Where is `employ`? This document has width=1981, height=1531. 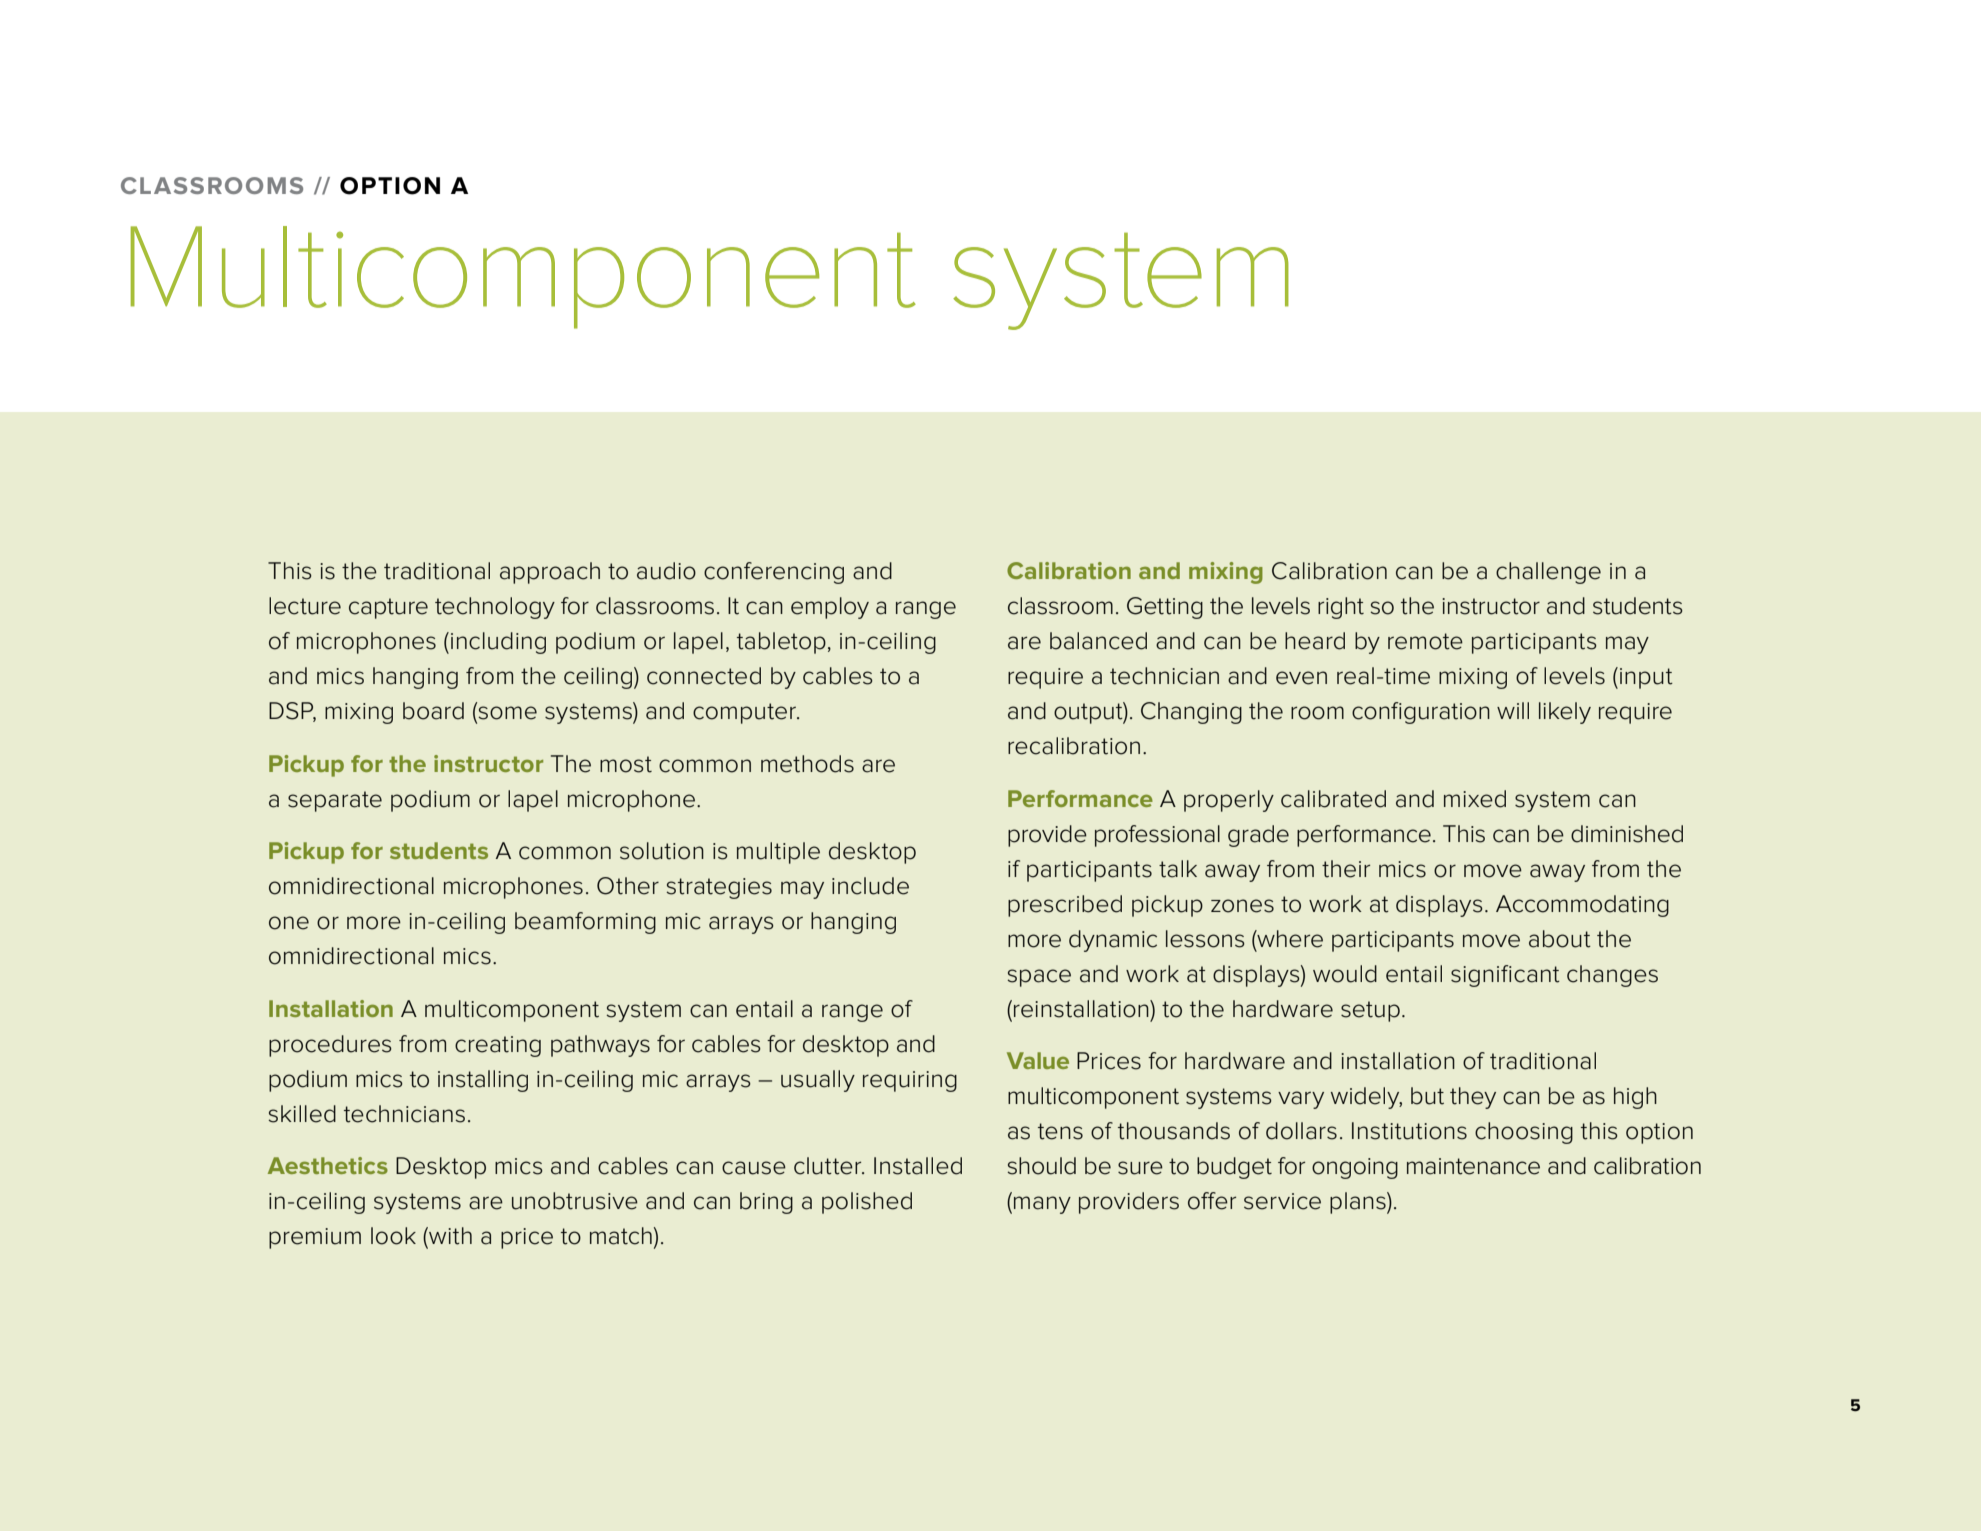 employ is located at coordinates (830, 608).
